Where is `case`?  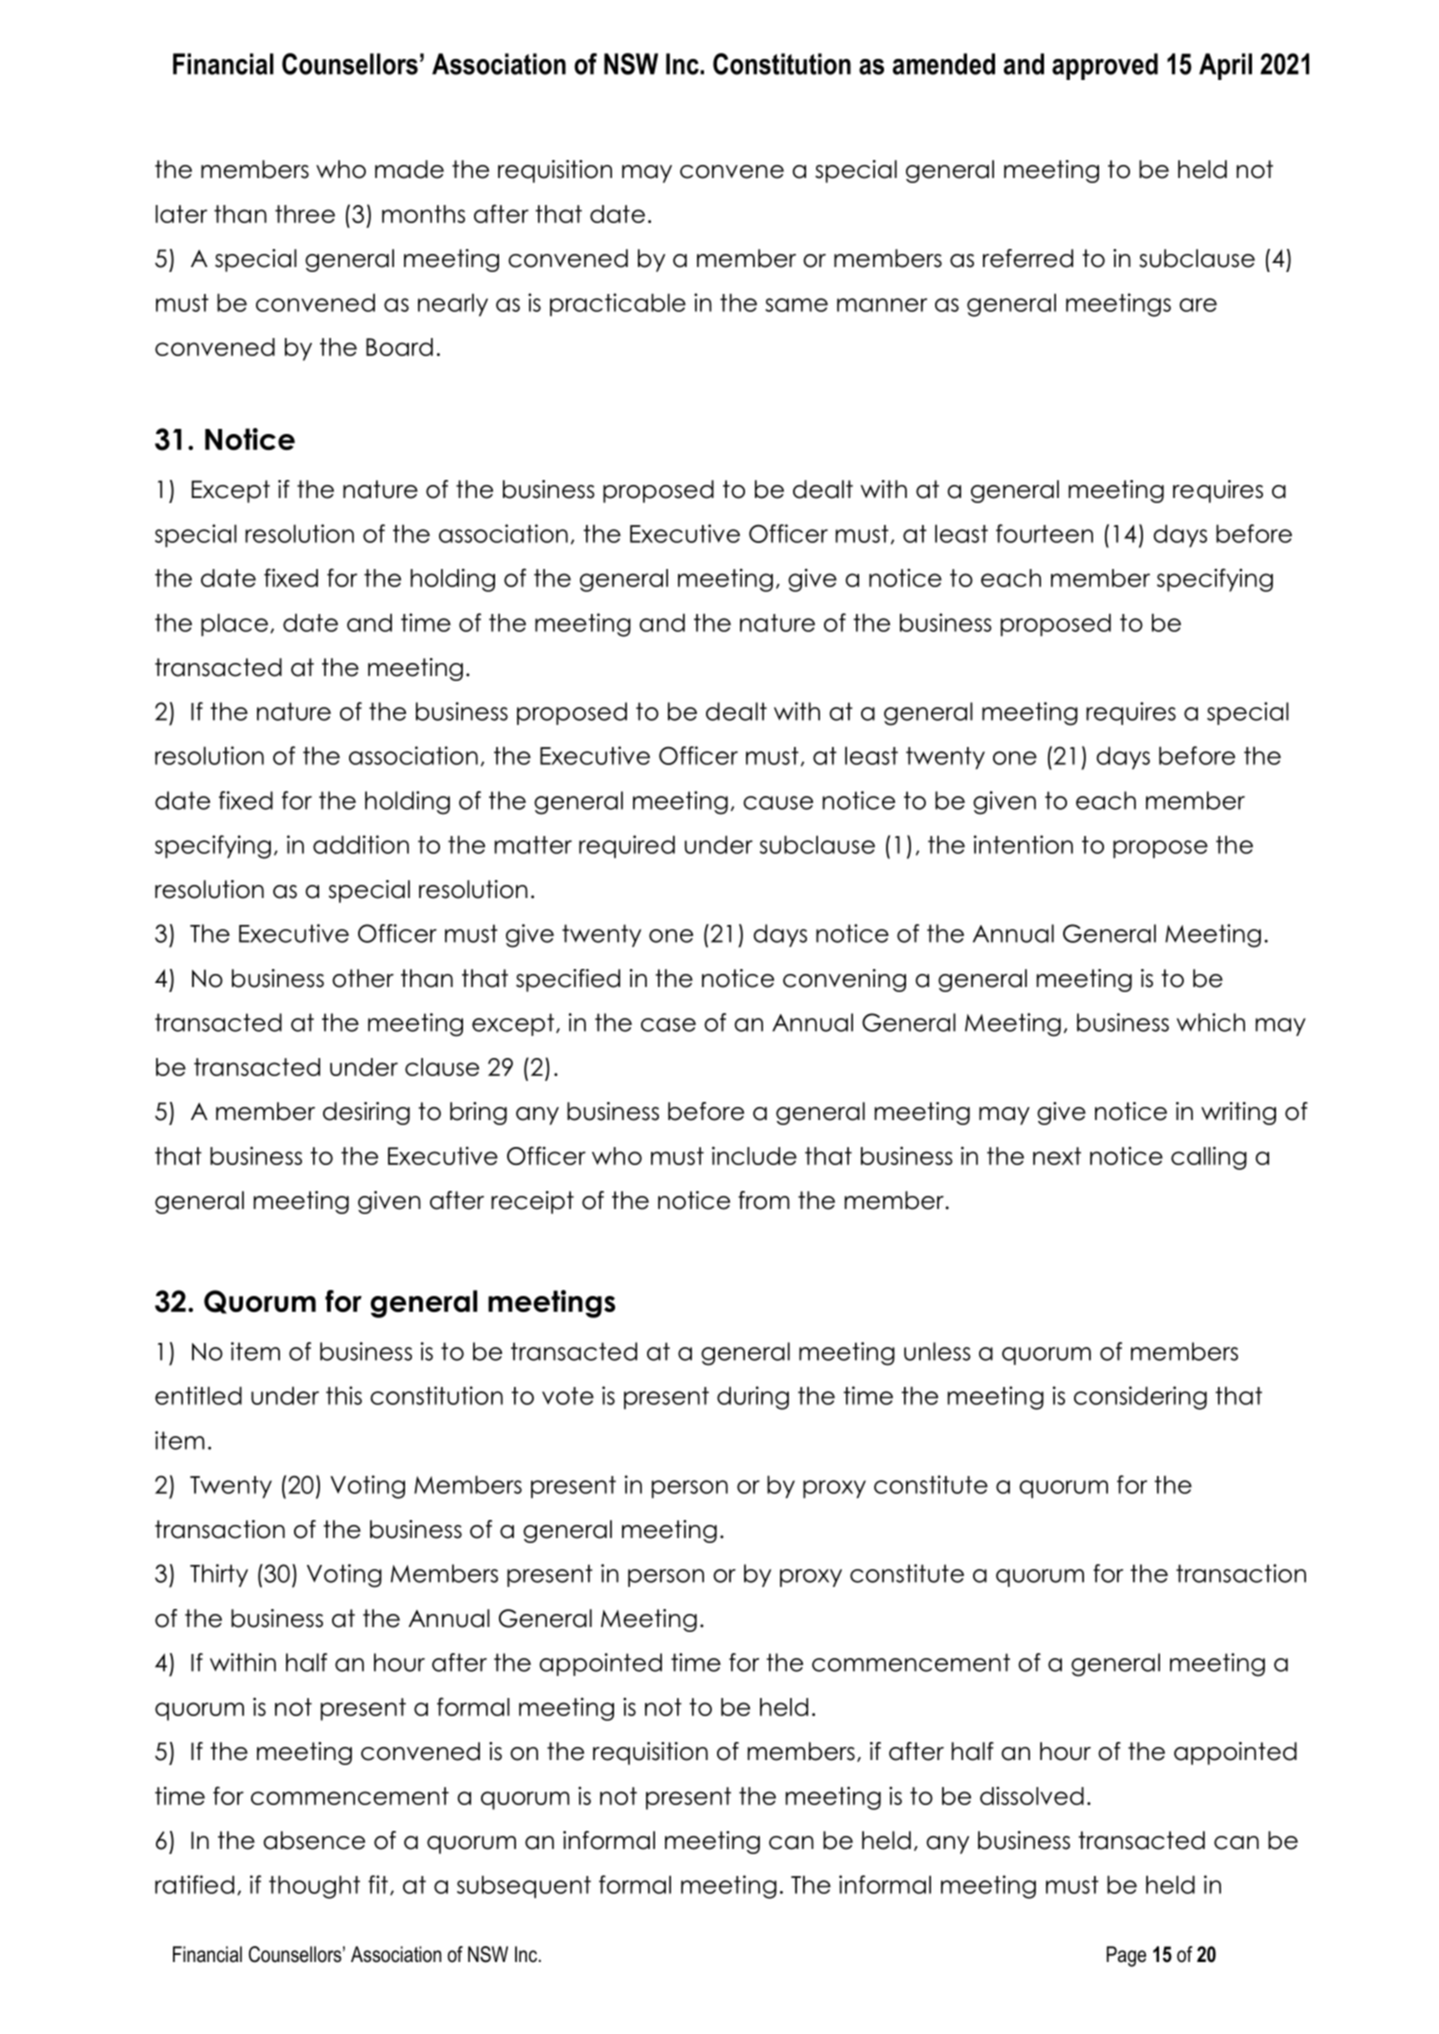 case is located at coordinates (668, 1025).
